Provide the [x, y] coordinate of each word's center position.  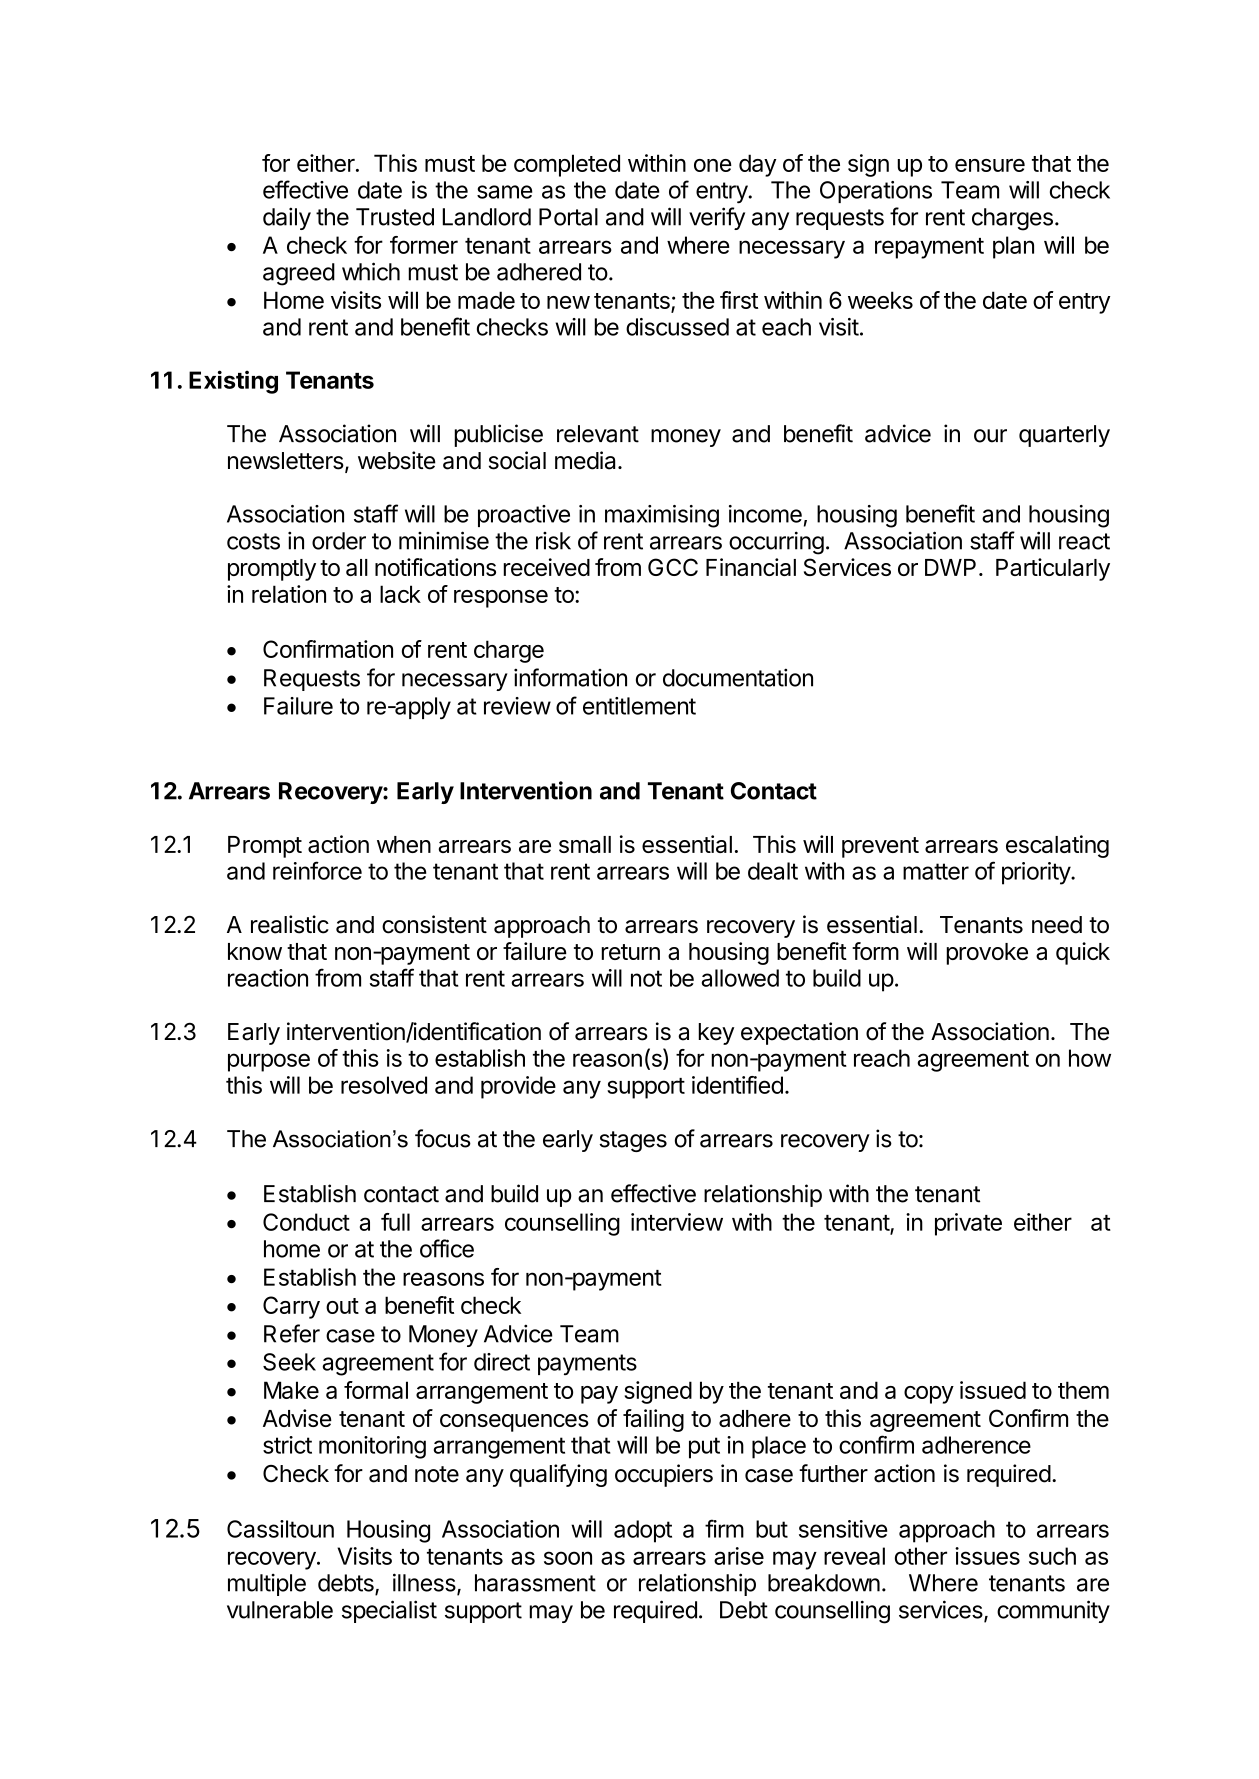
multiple [267, 1585]
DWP [950, 567]
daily [287, 218]
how [1090, 1058]
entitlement [639, 706]
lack [400, 594]
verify [717, 218]
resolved [384, 1085]
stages [633, 1141]
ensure [990, 165]
